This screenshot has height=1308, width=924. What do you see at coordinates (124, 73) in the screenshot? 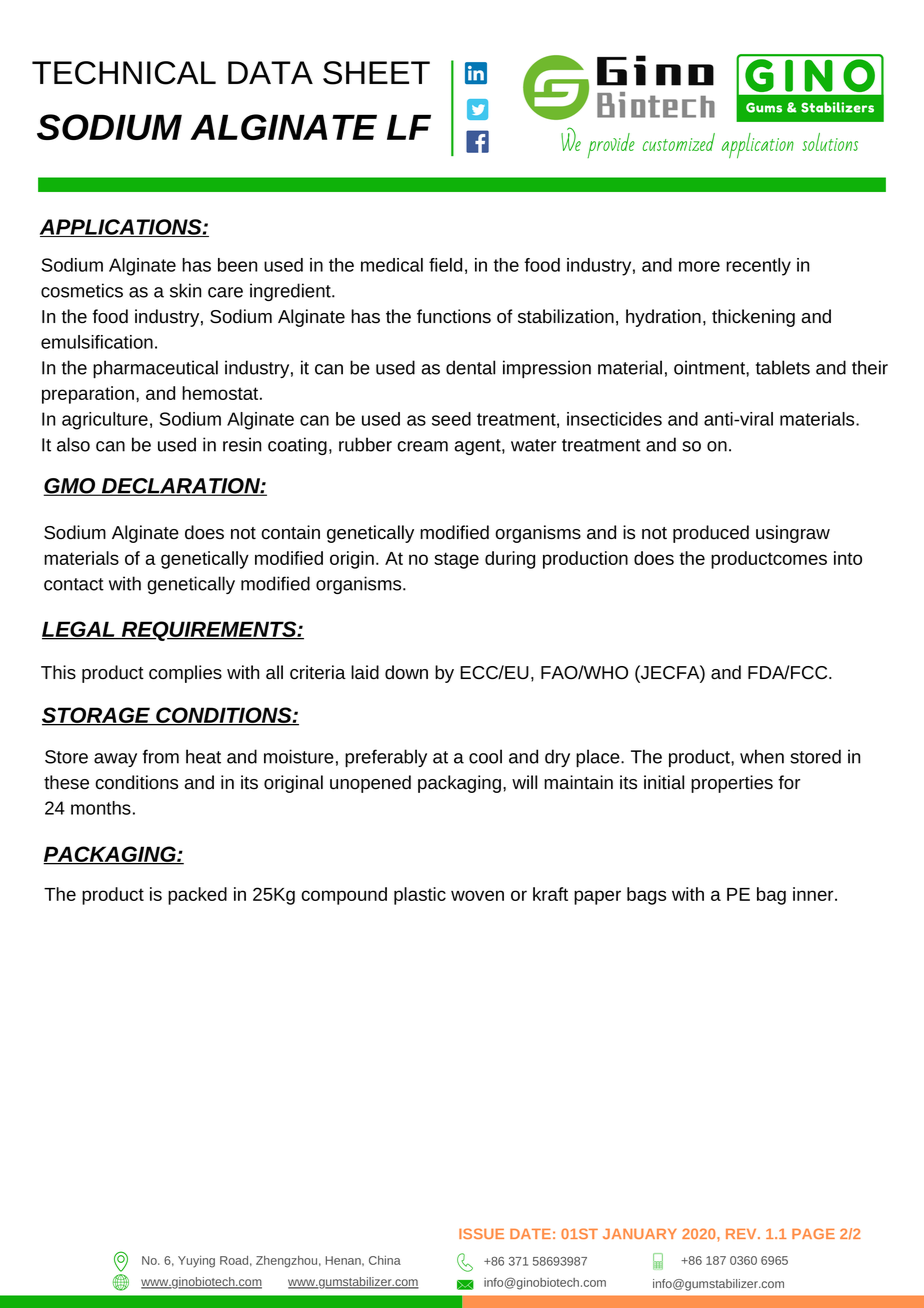
I see `TECHNICAL` at bounding box center [124, 73].
